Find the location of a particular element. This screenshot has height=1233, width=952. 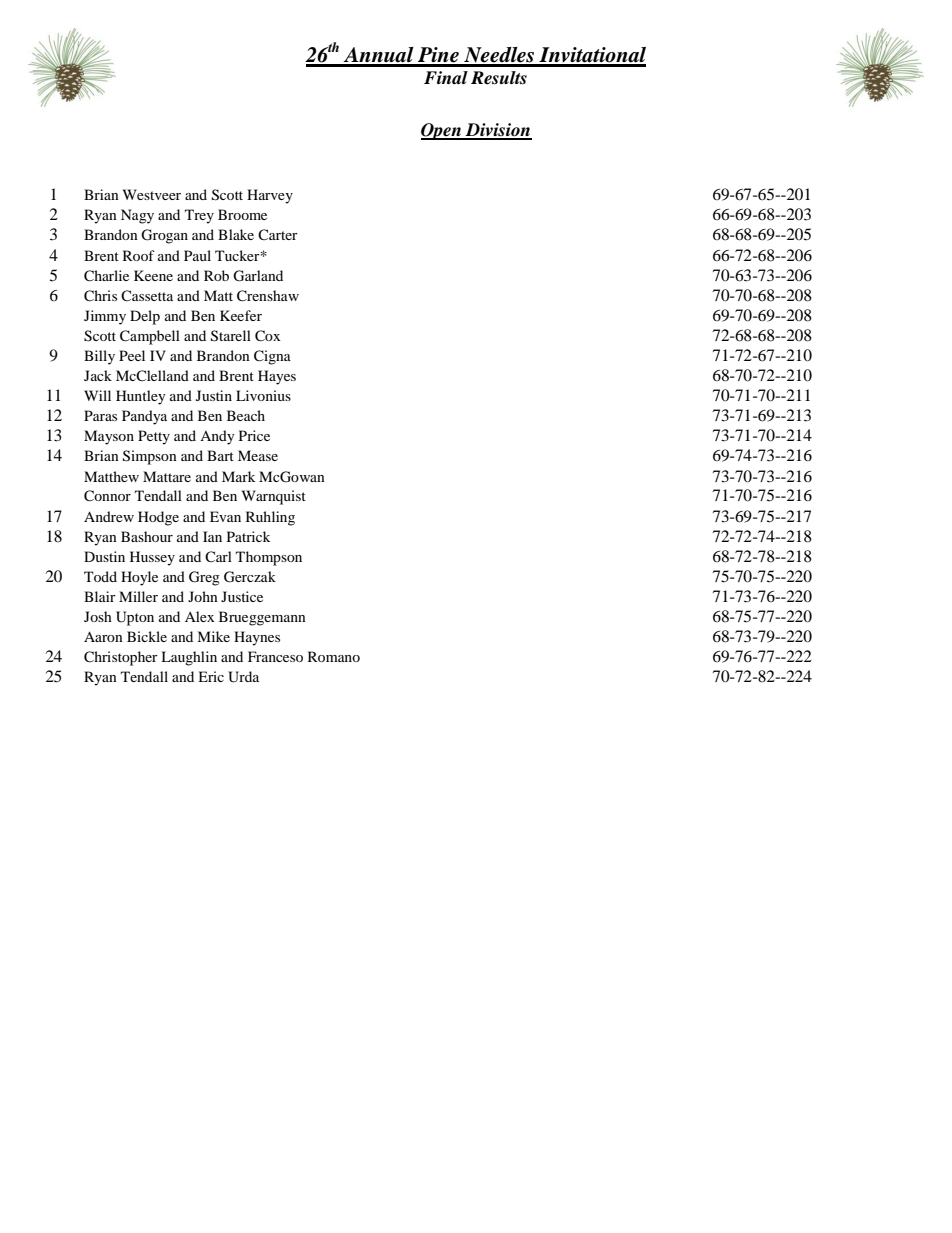

Price is located at coordinates (254, 435).
